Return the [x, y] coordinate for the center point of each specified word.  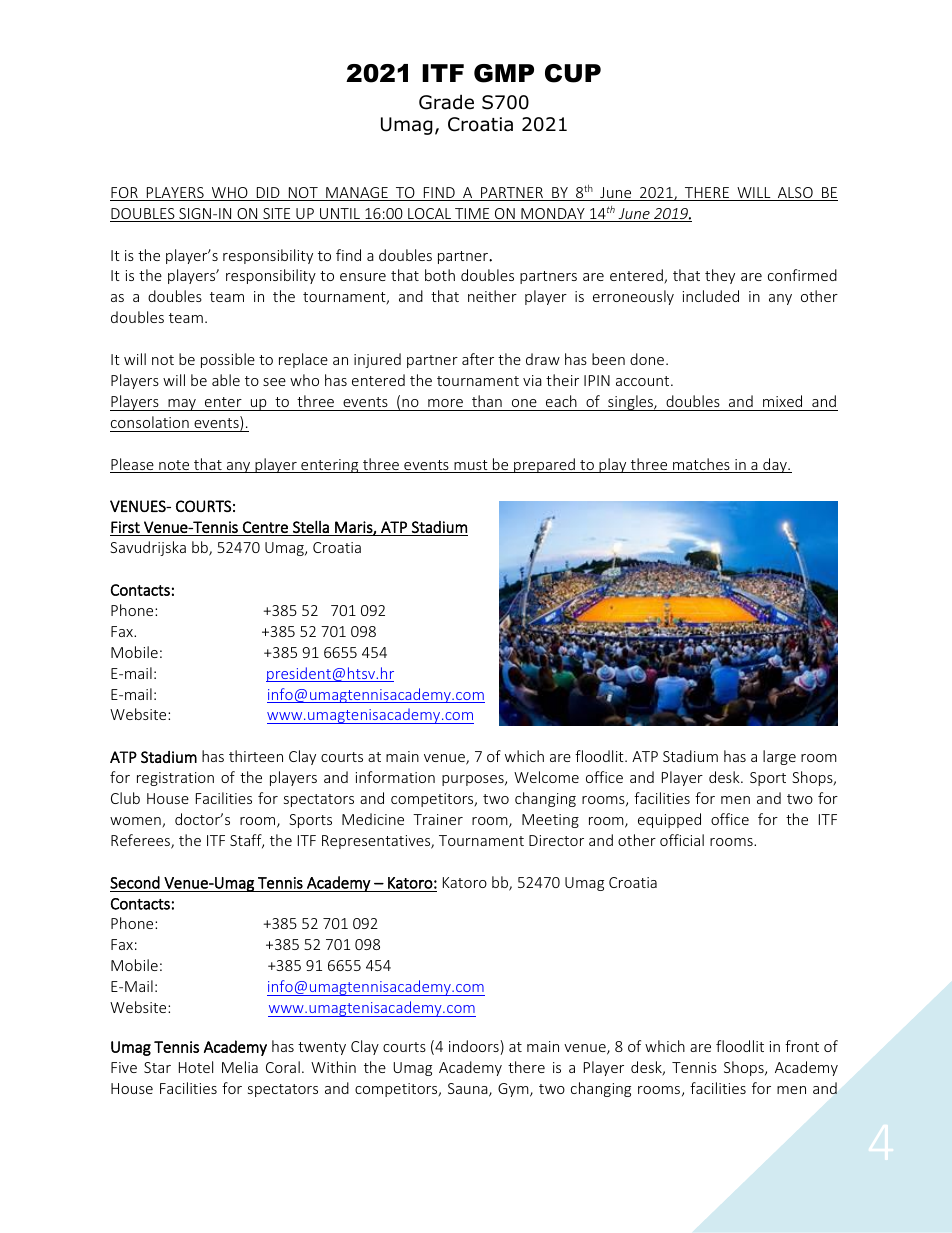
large [779, 757]
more [445, 403]
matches [701, 465]
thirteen [256, 756]
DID [268, 194]
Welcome [546, 777]
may [182, 405]
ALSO [795, 194]
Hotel [196, 1067]
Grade [446, 102]
